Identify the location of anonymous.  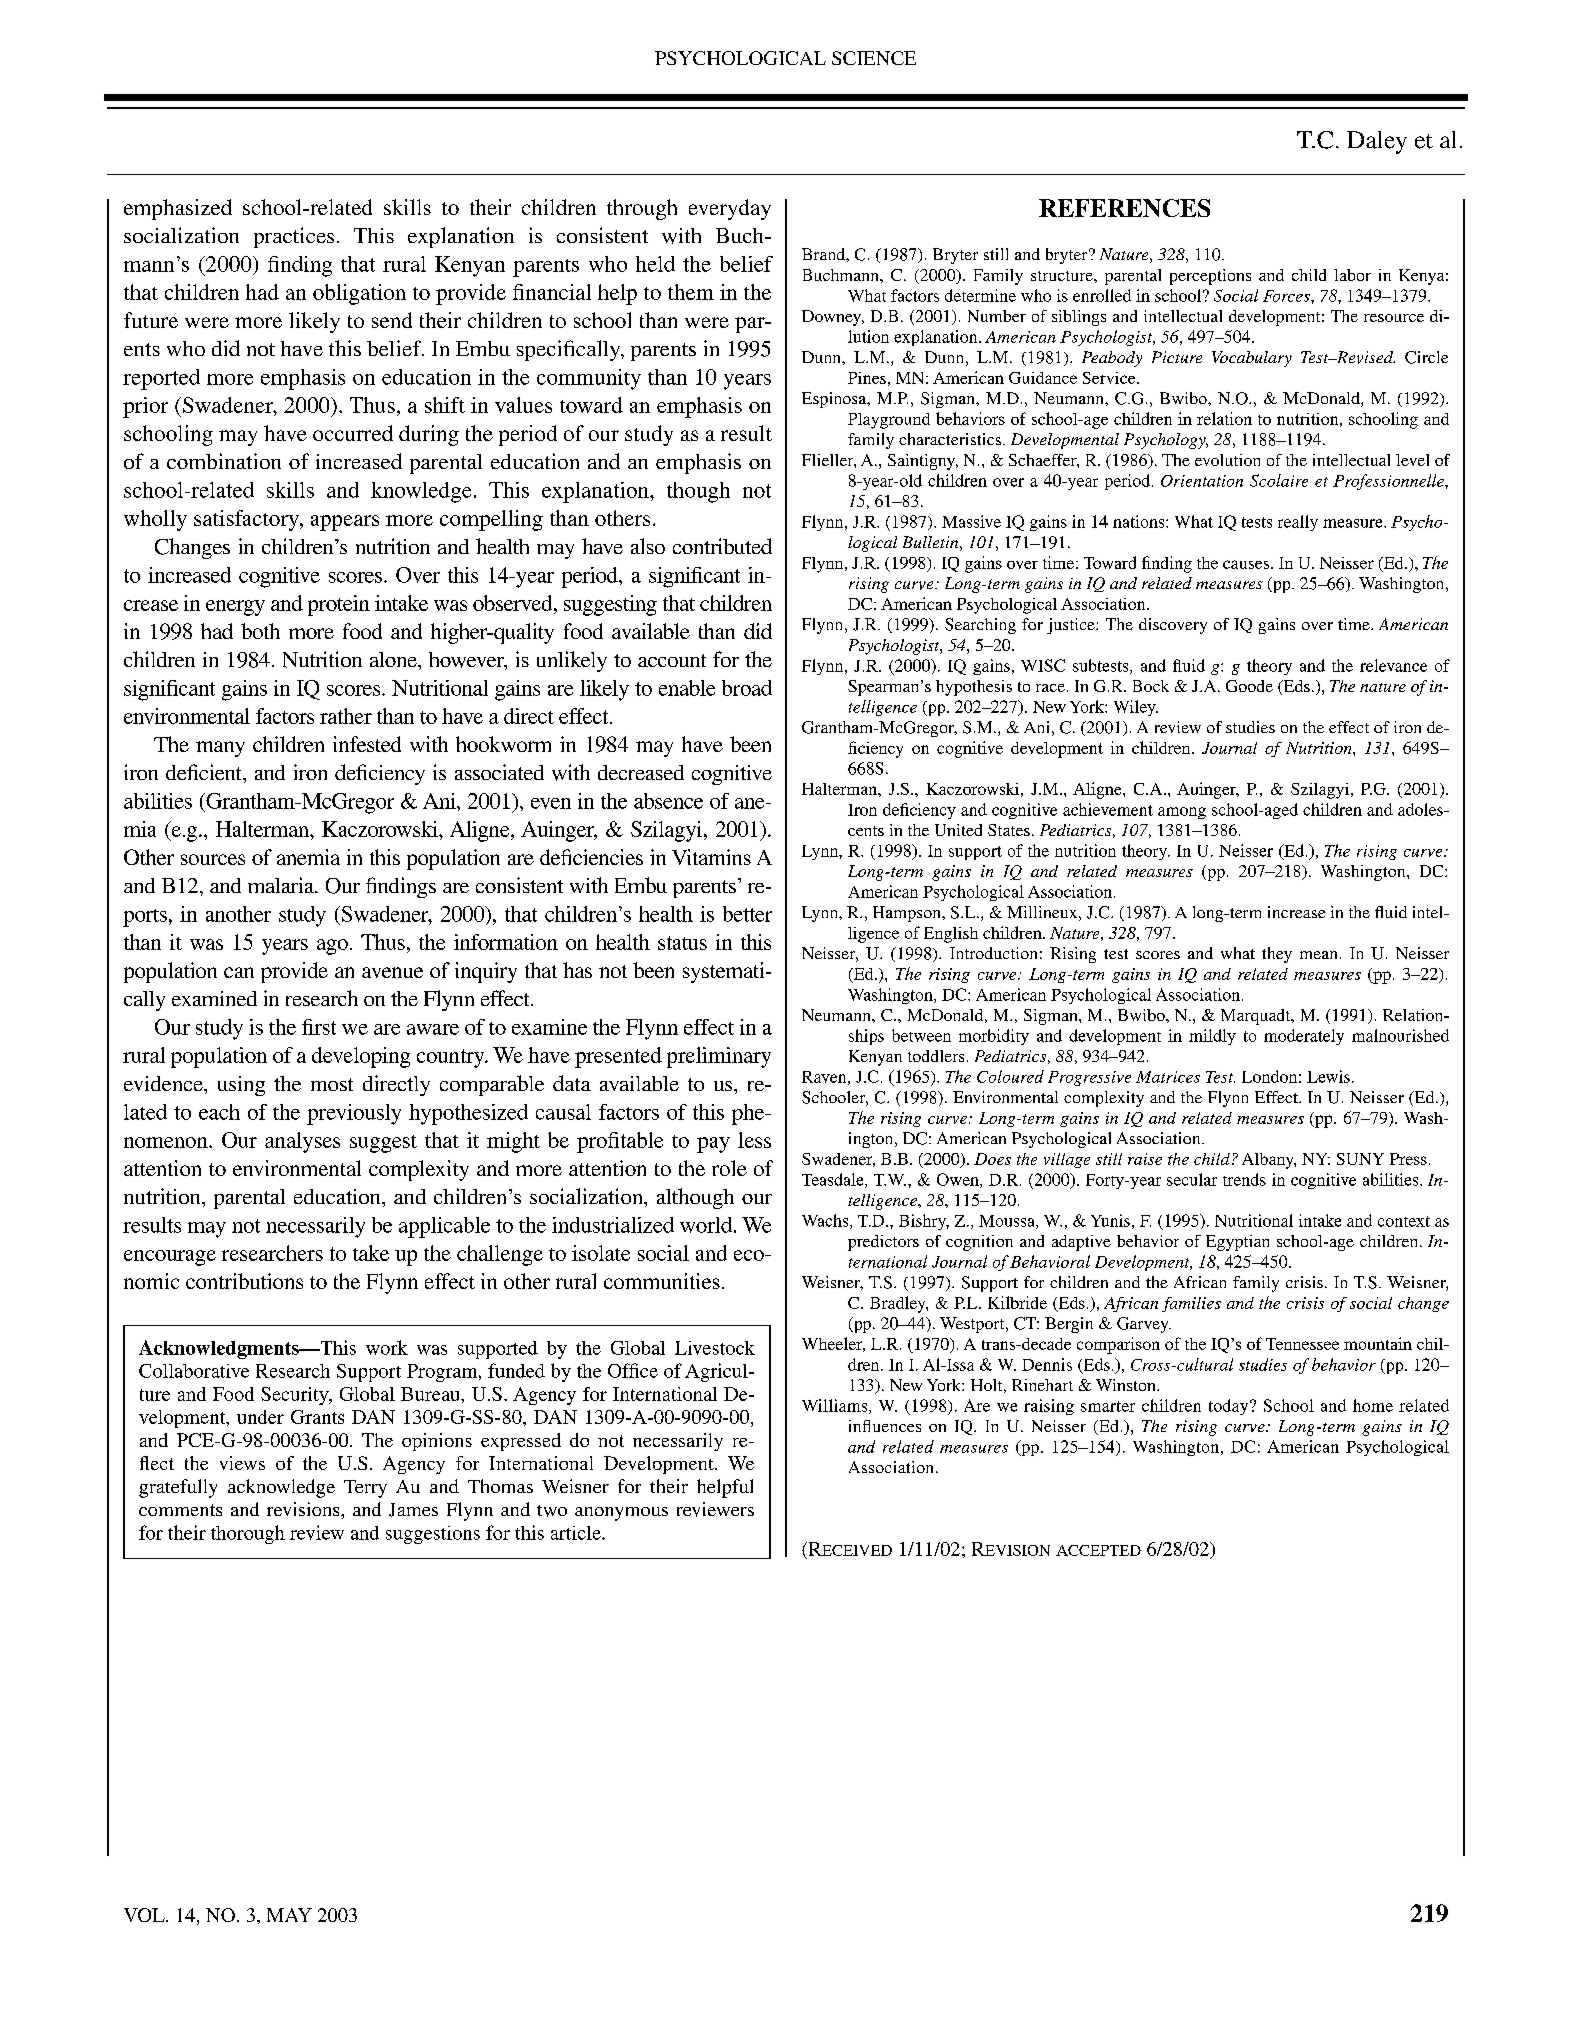
(621, 1514).
